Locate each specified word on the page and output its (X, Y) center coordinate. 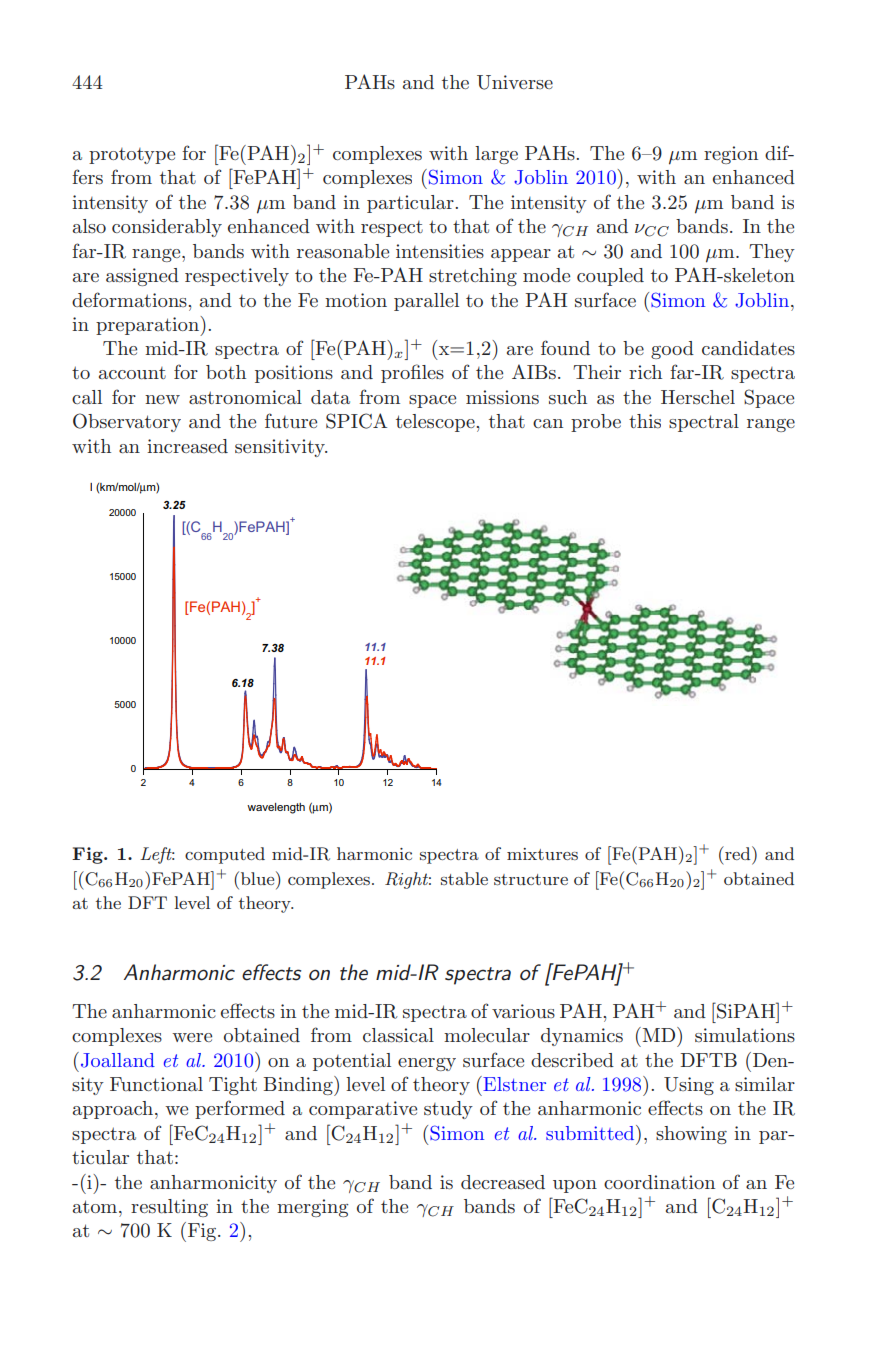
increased (187, 446)
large (496, 155)
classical (398, 1035)
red (738, 853)
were (192, 1037)
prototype (132, 156)
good (672, 350)
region (731, 155)
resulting (169, 1208)
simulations (745, 1035)
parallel (426, 302)
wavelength (276, 808)
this (645, 421)
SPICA (356, 421)
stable (464, 878)
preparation (148, 326)
